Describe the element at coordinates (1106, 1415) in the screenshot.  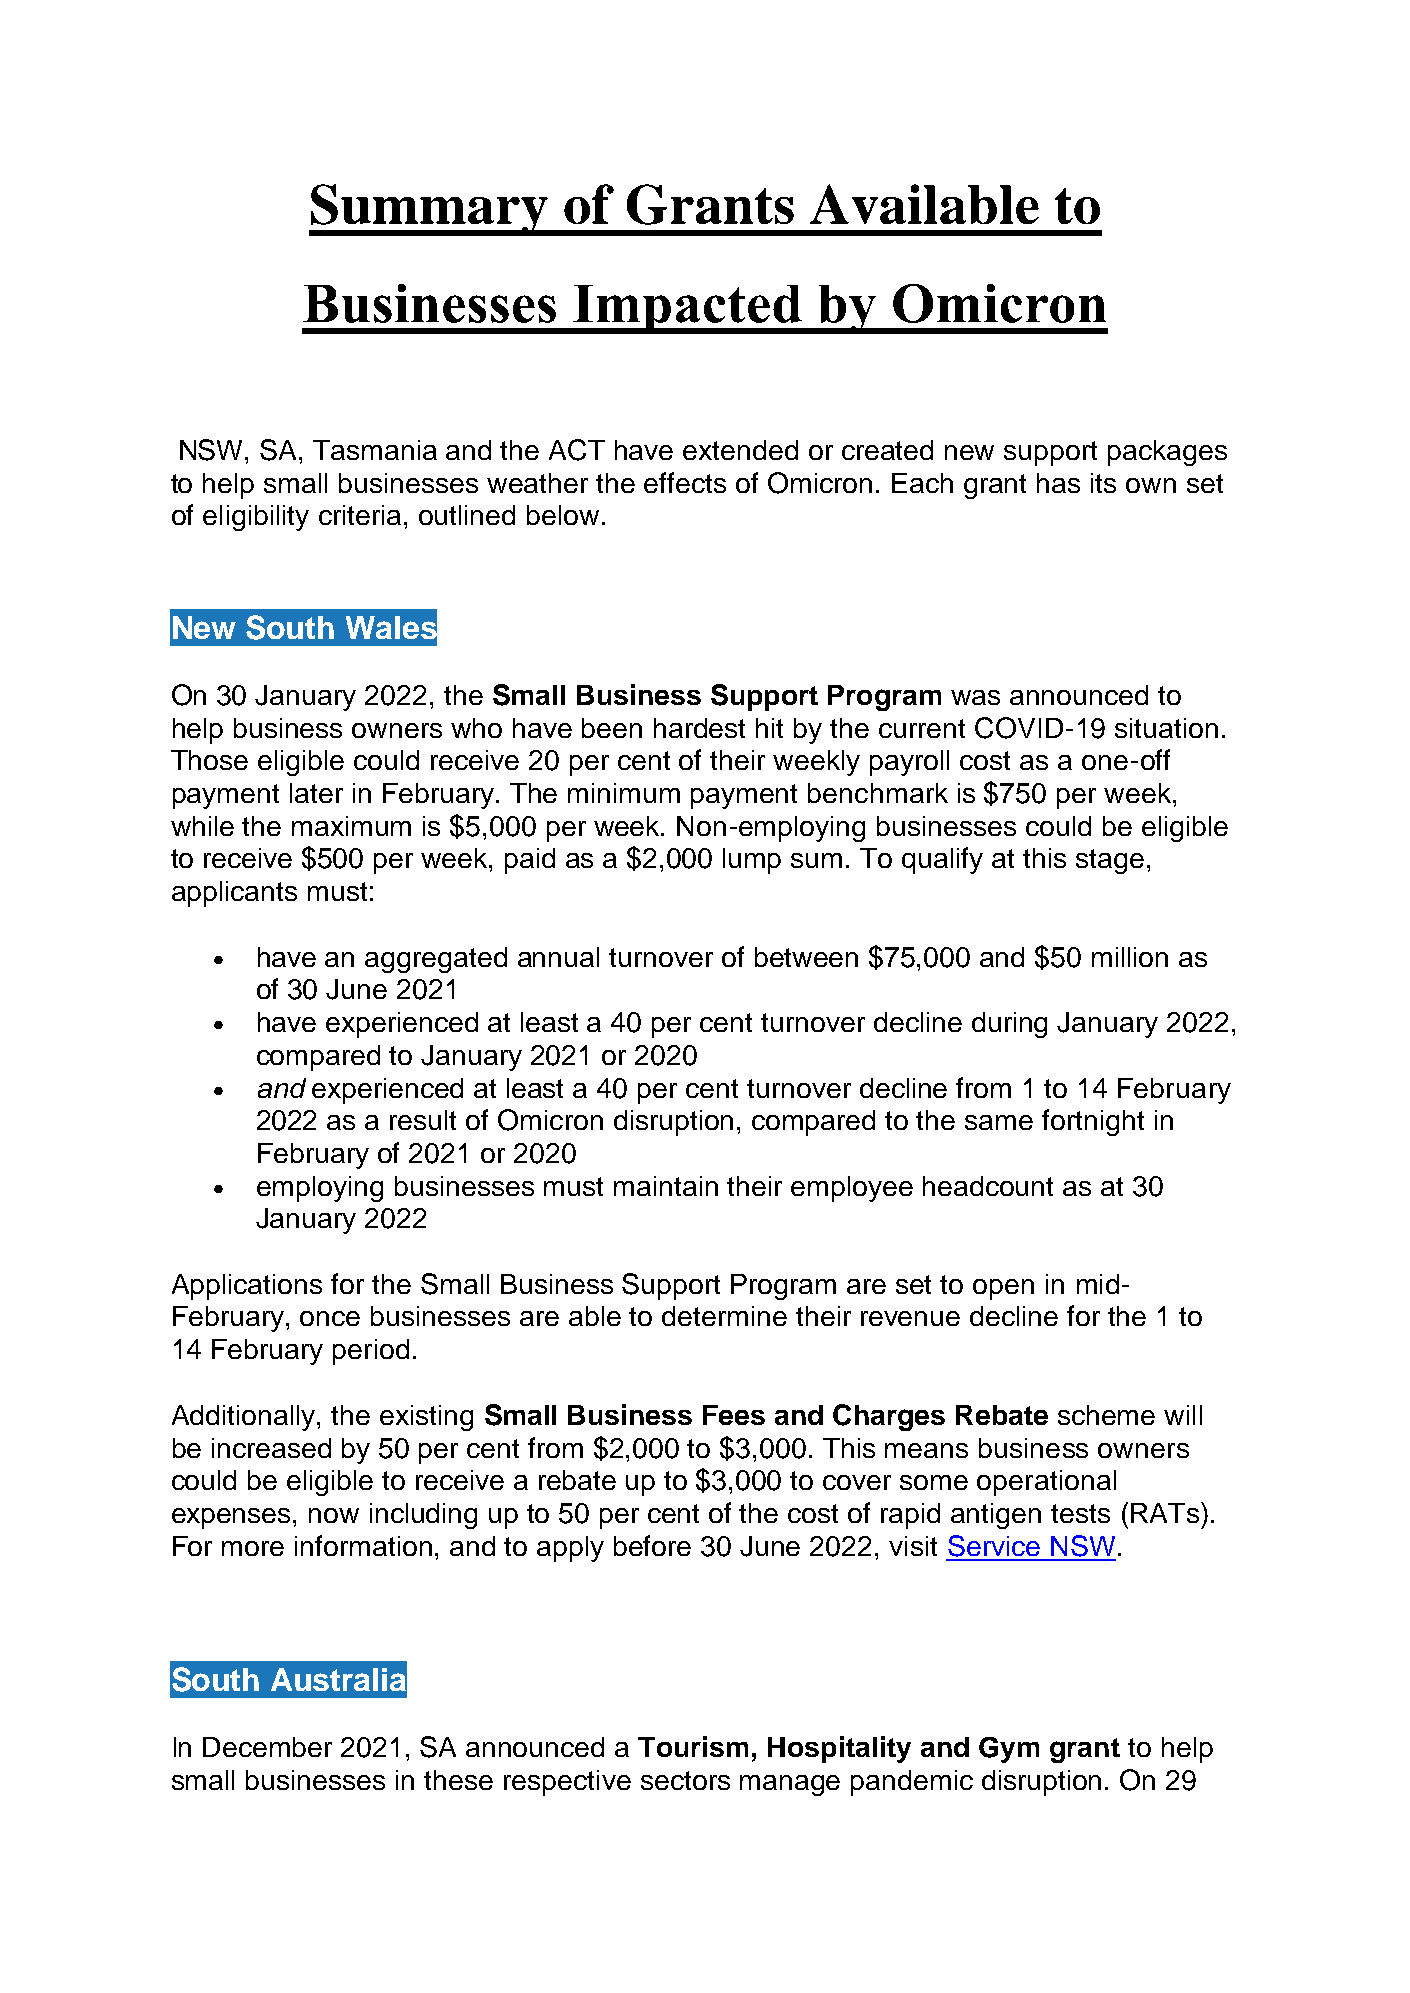
I see `scheme` at that location.
